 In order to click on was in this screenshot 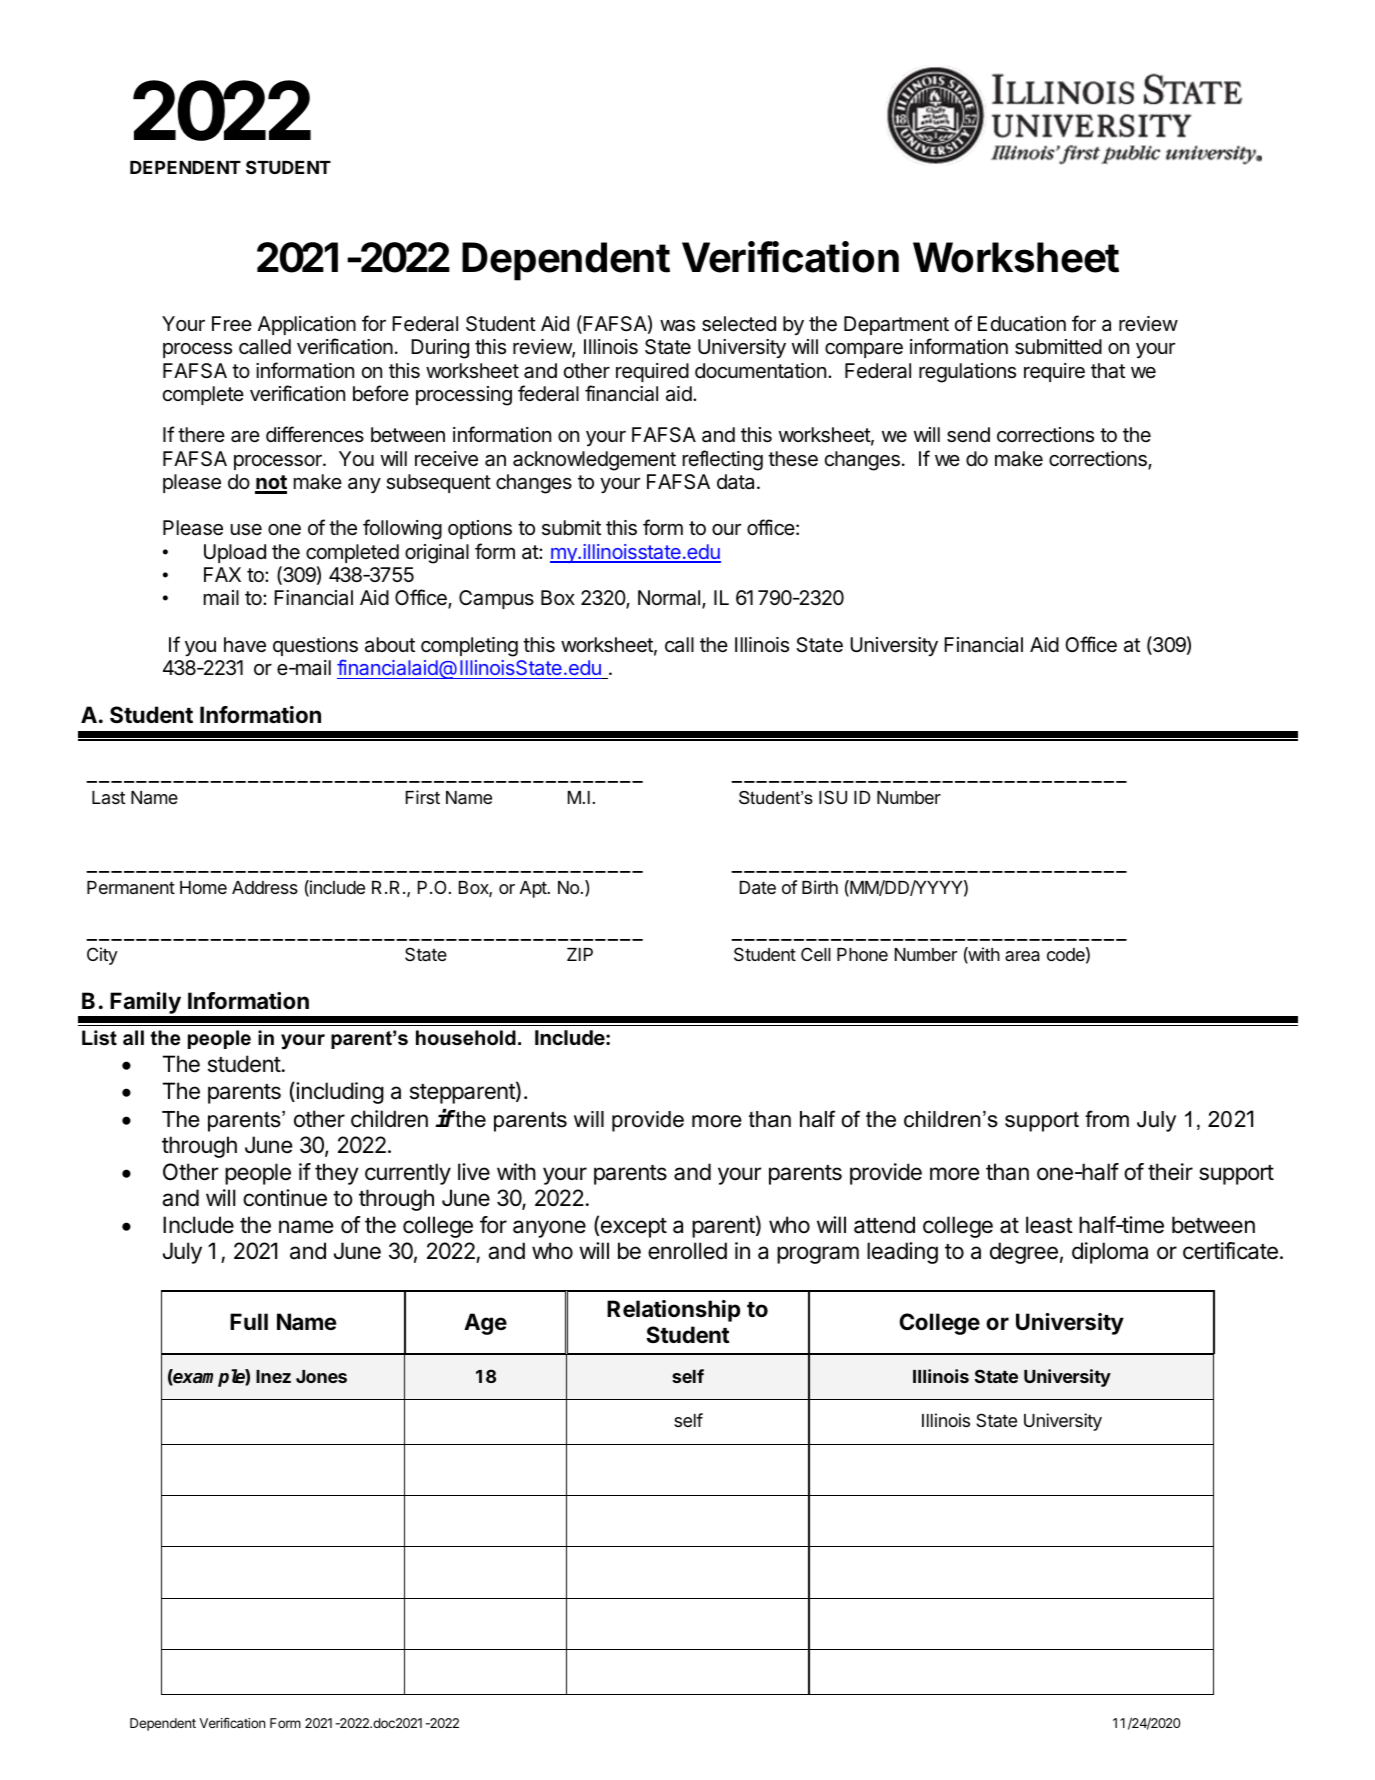, I will do `click(677, 326)`.
